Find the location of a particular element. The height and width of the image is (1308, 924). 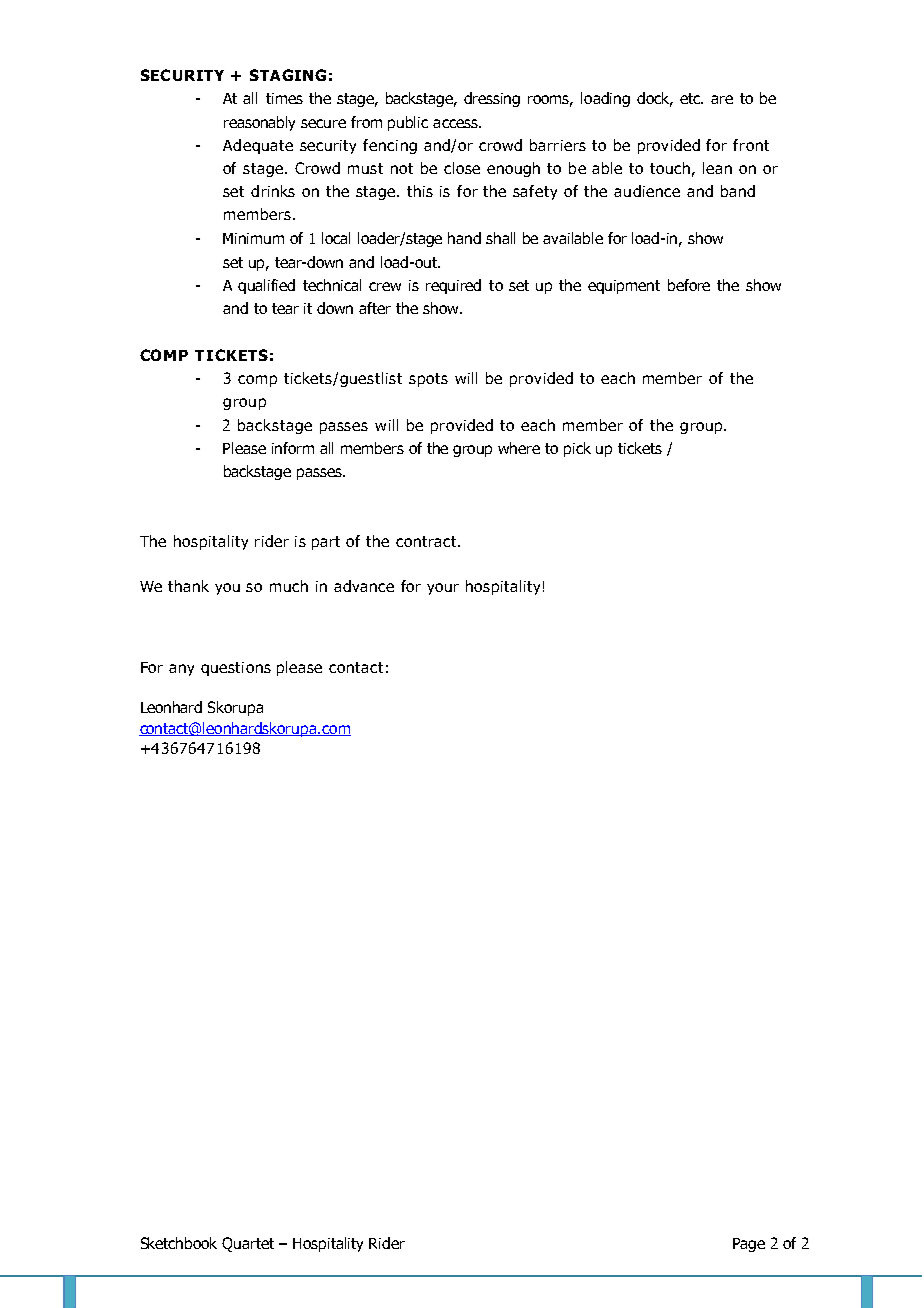

inform is located at coordinates (293, 448).
